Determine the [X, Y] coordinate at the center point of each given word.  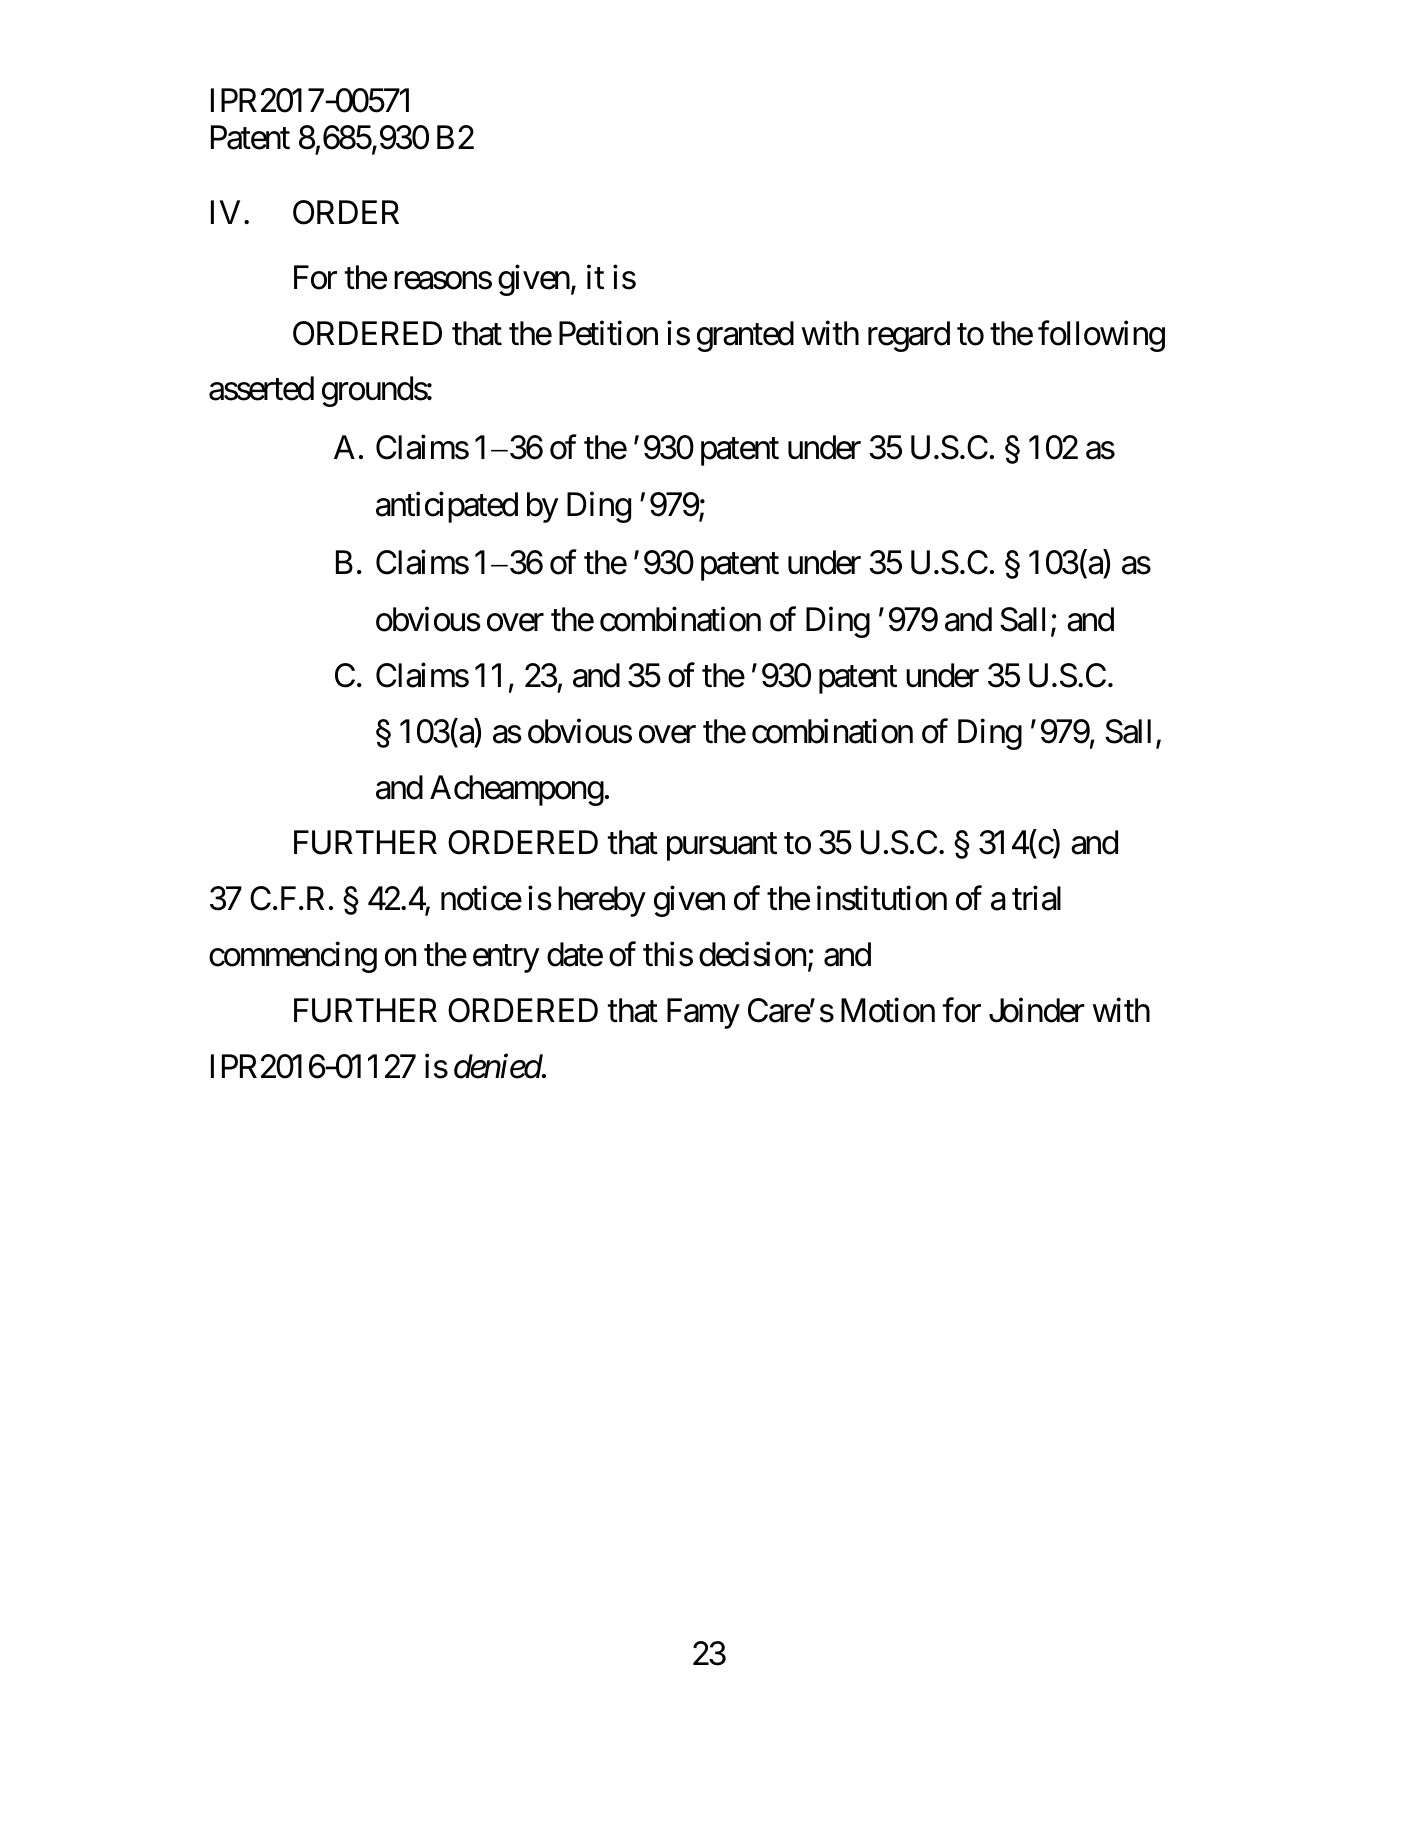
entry [506, 959]
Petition [608, 333]
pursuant [722, 847]
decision [752, 954]
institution [882, 898]
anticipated [447, 507]
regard [909, 336]
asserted [261, 388]
